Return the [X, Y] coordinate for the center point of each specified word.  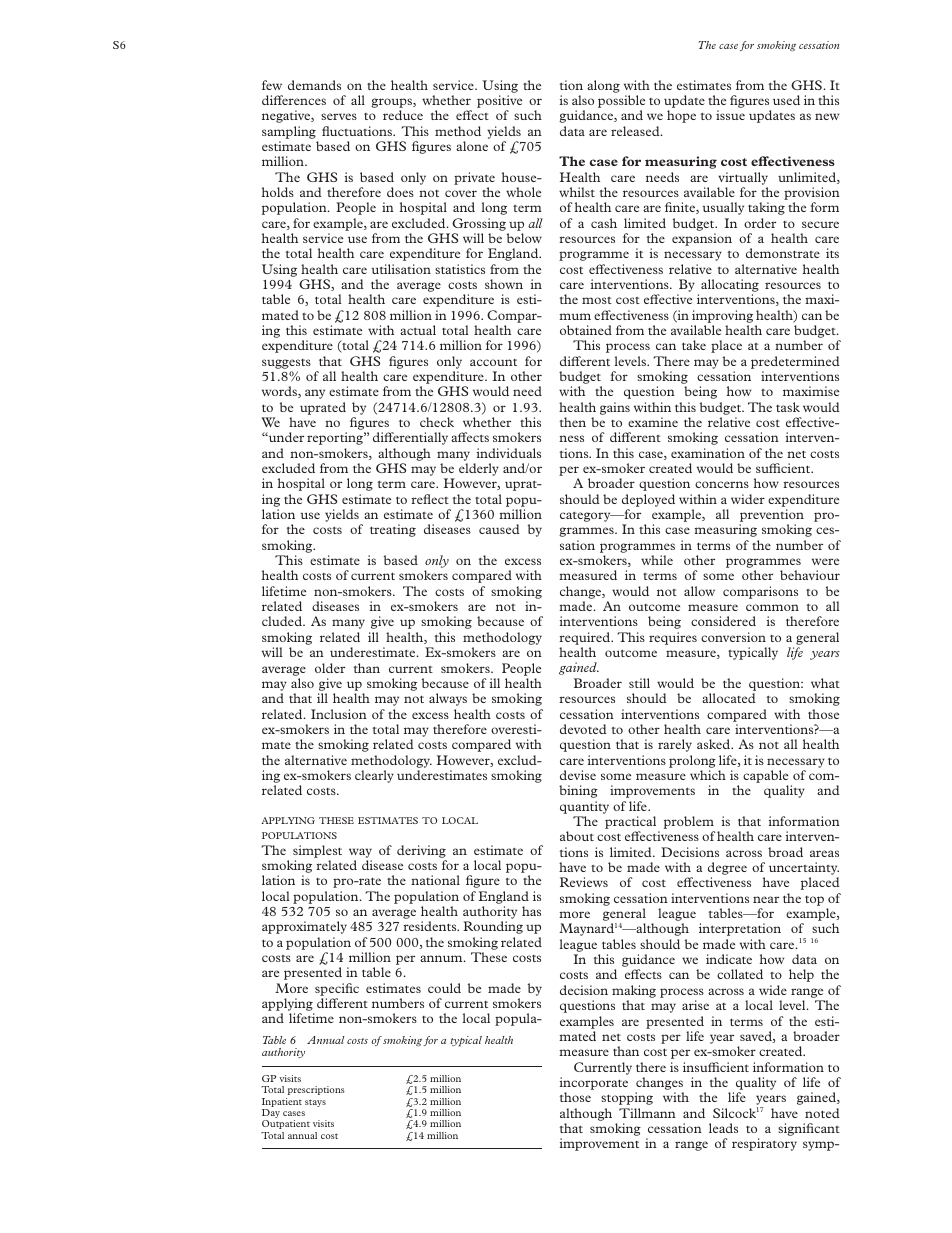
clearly [374, 776]
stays [315, 1103]
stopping [627, 1098]
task [788, 407]
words [280, 392]
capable [765, 776]
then [573, 422]
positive [499, 103]
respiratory [764, 1144]
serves [339, 116]
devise [578, 775]
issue [730, 115]
